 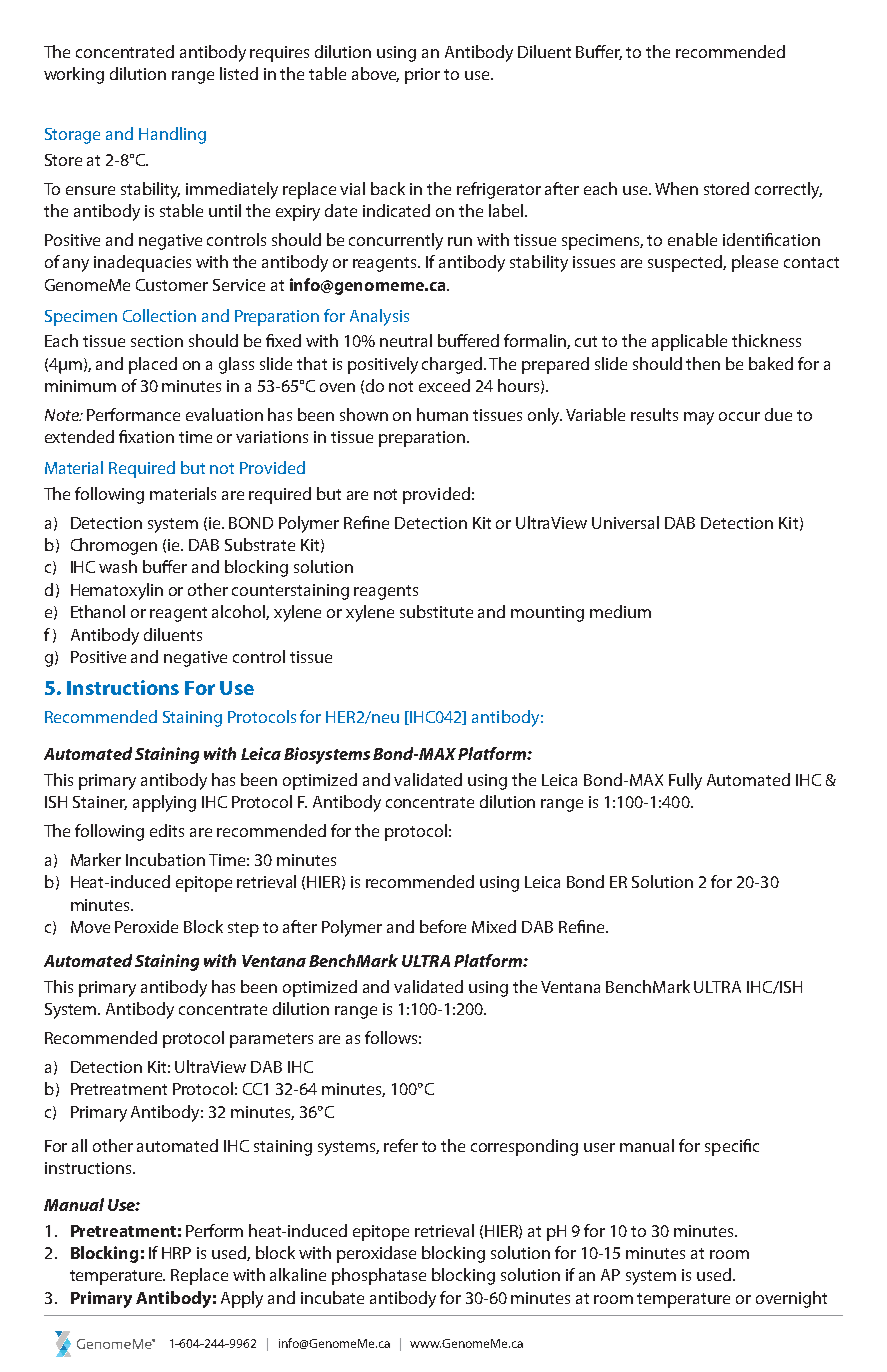 I want to click on phosphatase, so click(x=379, y=1276).
